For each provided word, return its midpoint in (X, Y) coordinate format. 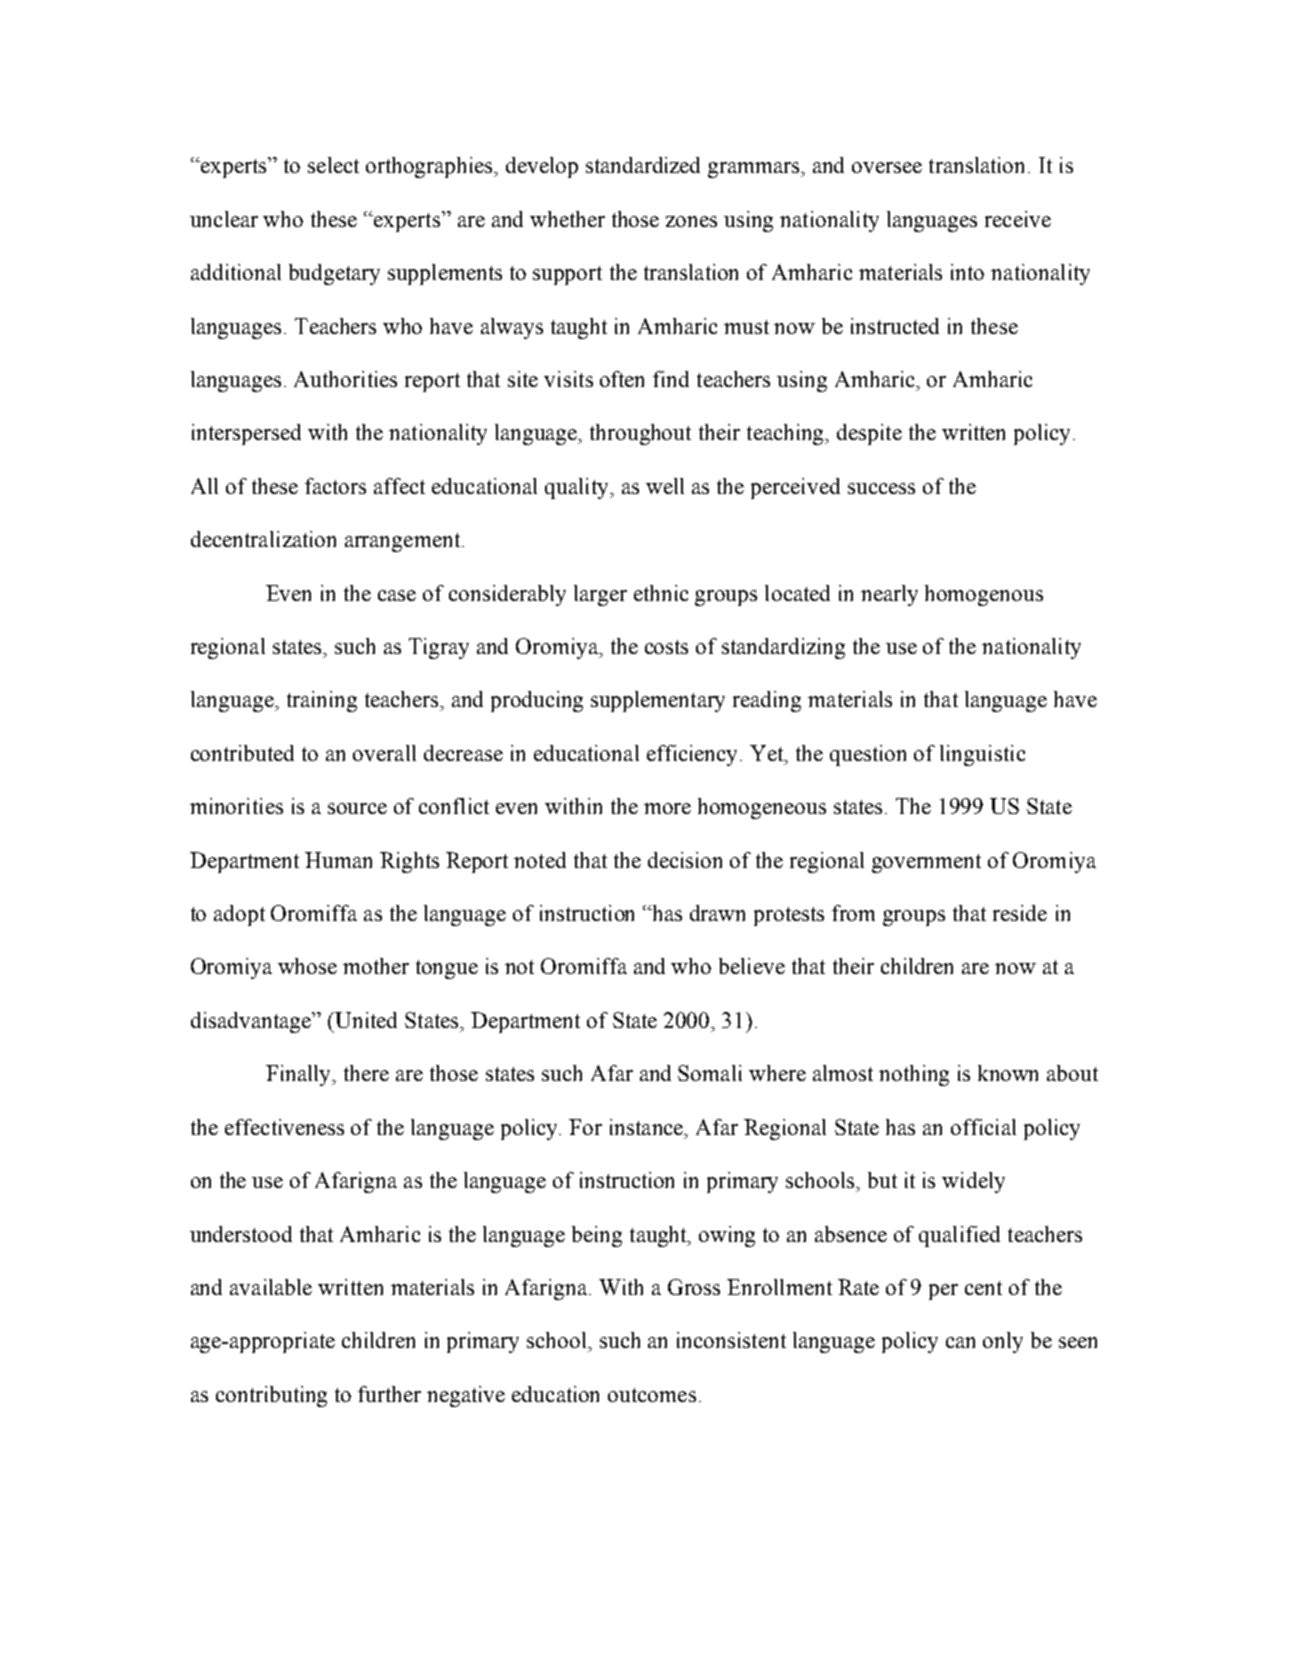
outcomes (652, 1395)
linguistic (982, 755)
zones (691, 221)
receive (1018, 219)
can (960, 1342)
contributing (271, 1396)
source (357, 808)
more (667, 808)
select (333, 165)
